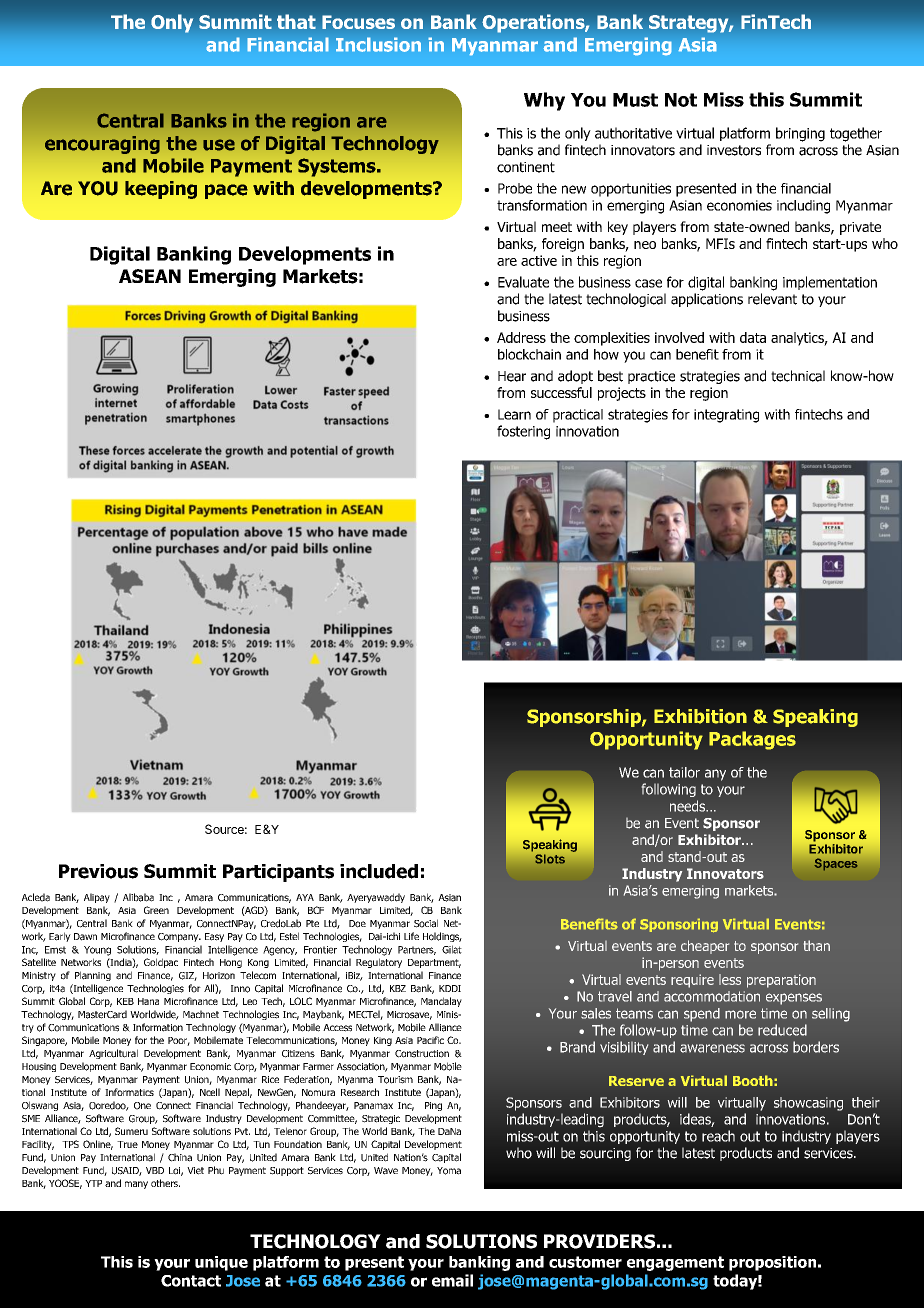 The height and width of the document is (1308, 924). What do you see at coordinates (512, 376) in the document?
I see `Hear` at bounding box center [512, 376].
